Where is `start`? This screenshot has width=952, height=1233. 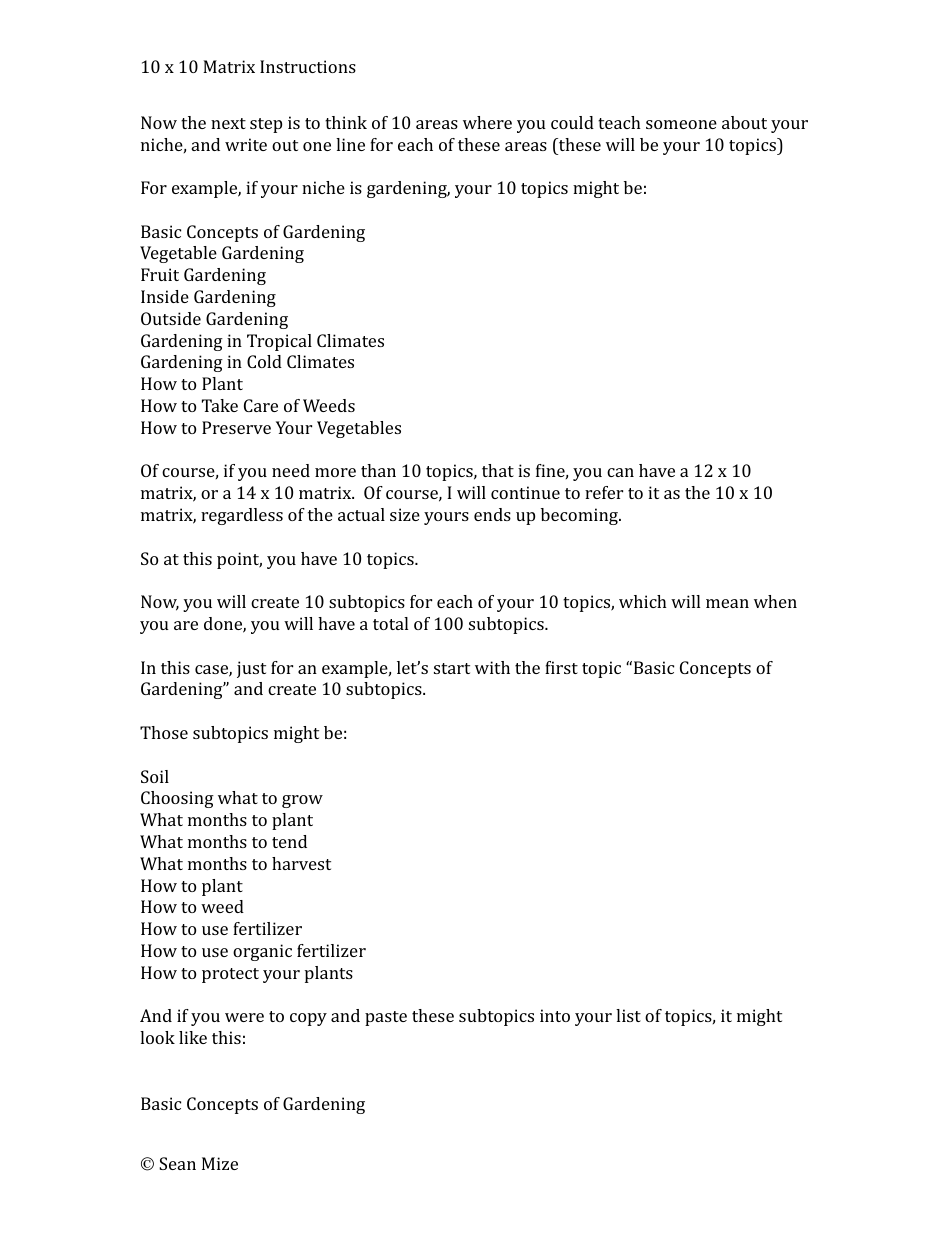 start is located at coordinates (452, 668).
